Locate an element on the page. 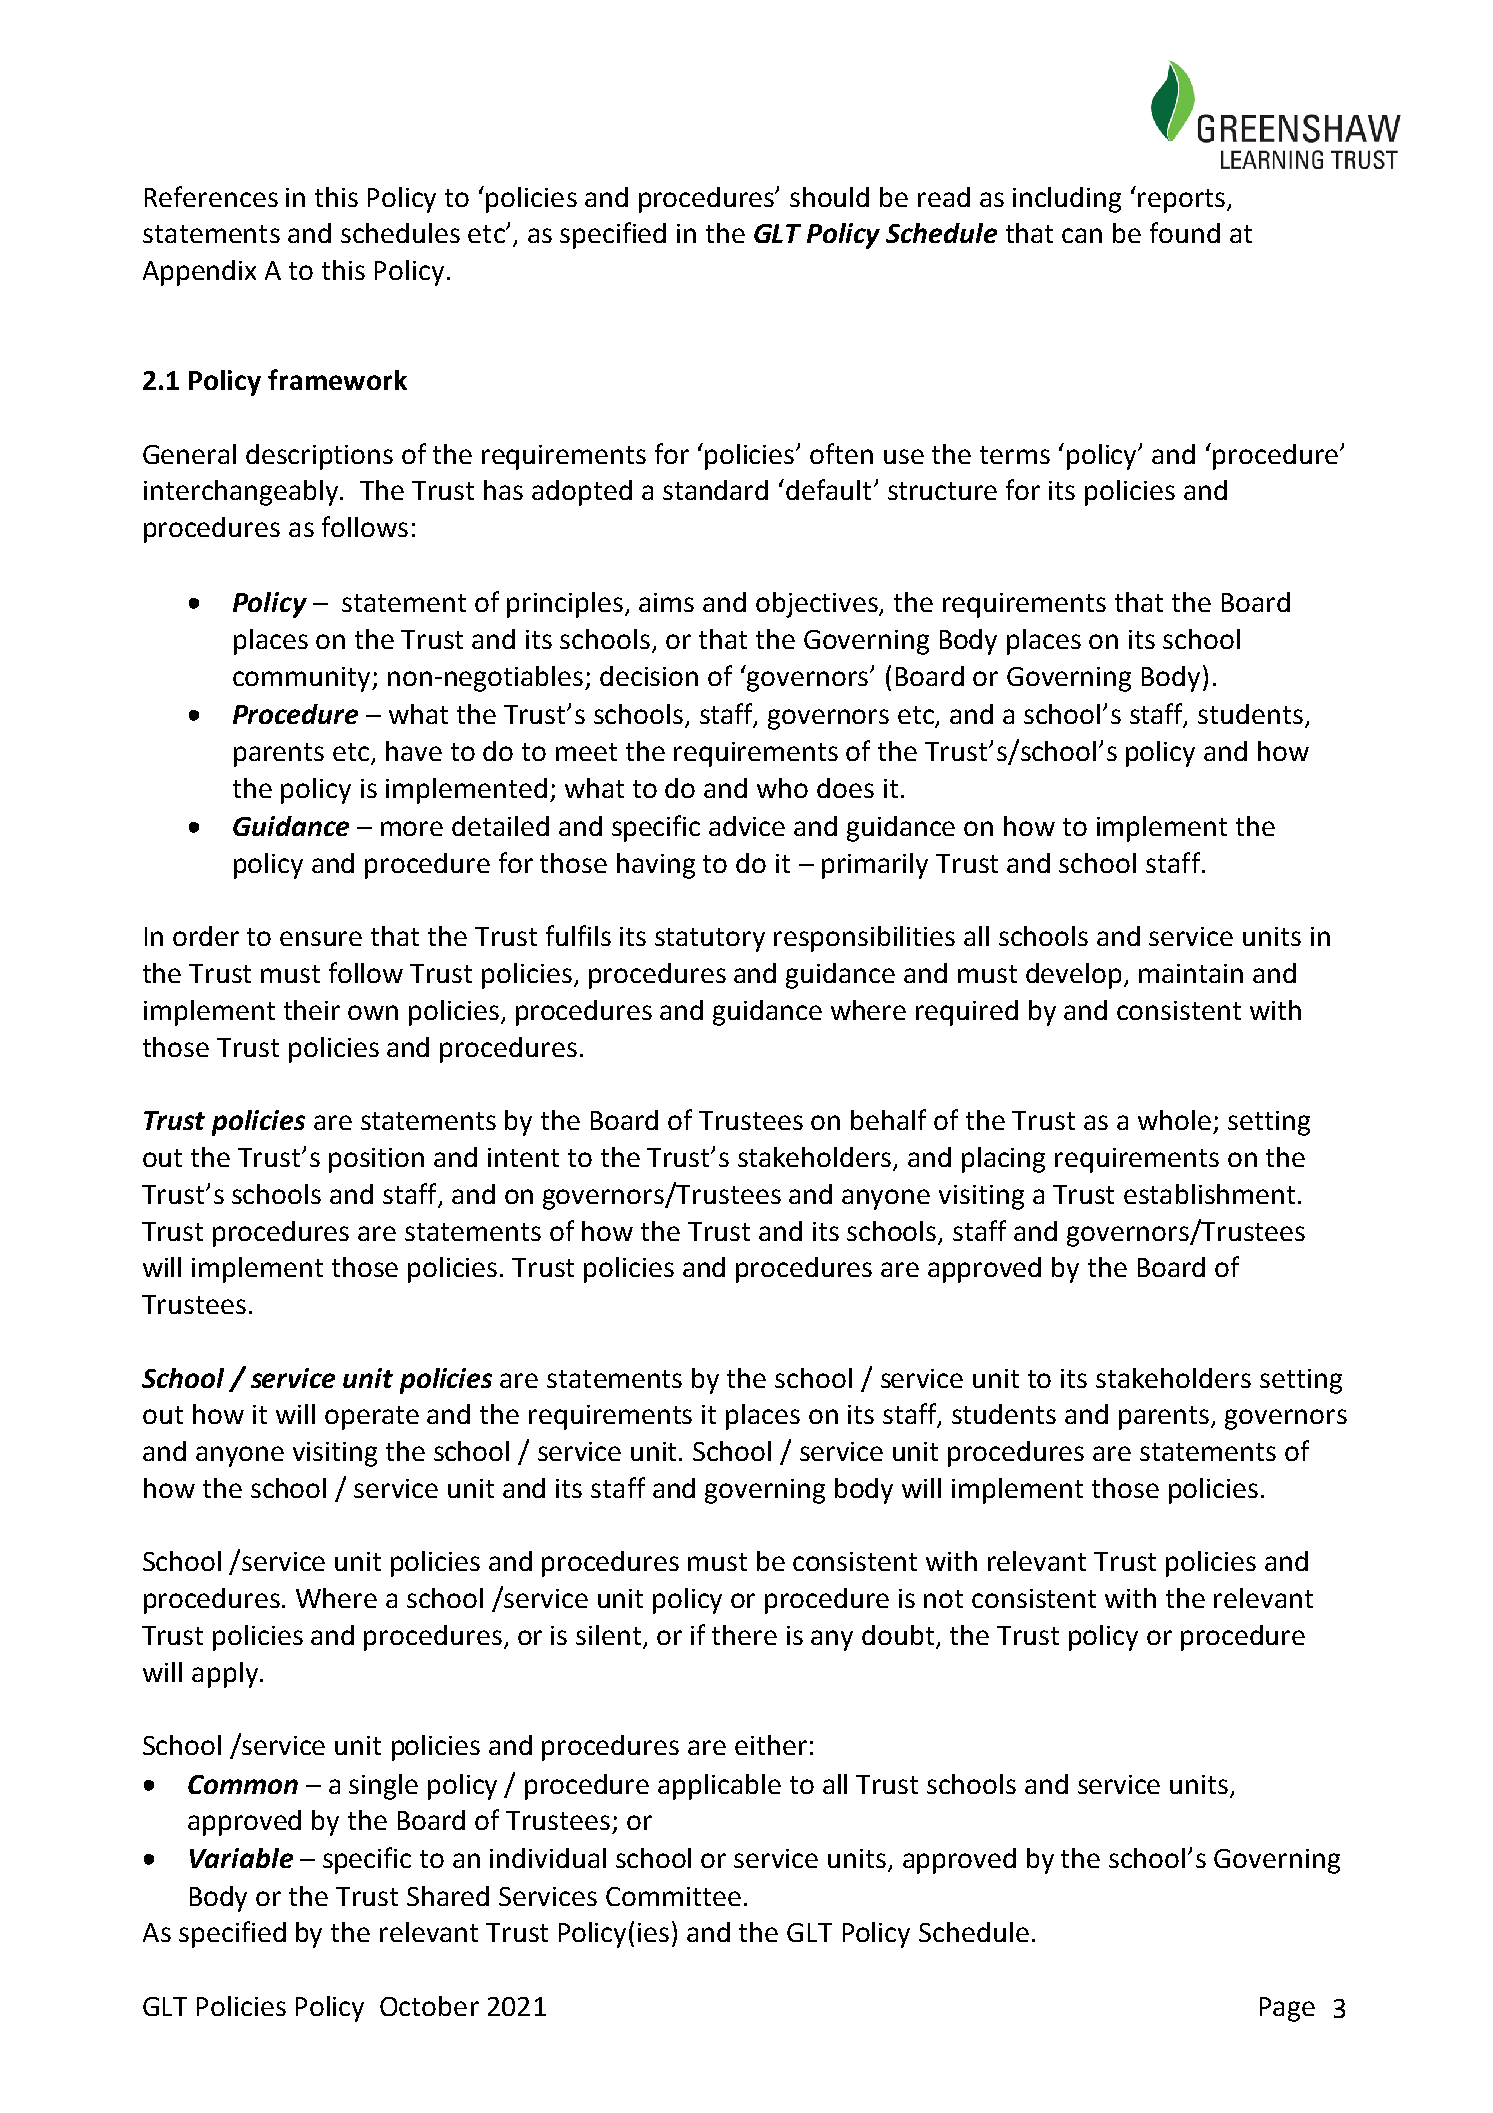 This document has height=2113, width=1493. Committee is located at coordinates (673, 1896).
